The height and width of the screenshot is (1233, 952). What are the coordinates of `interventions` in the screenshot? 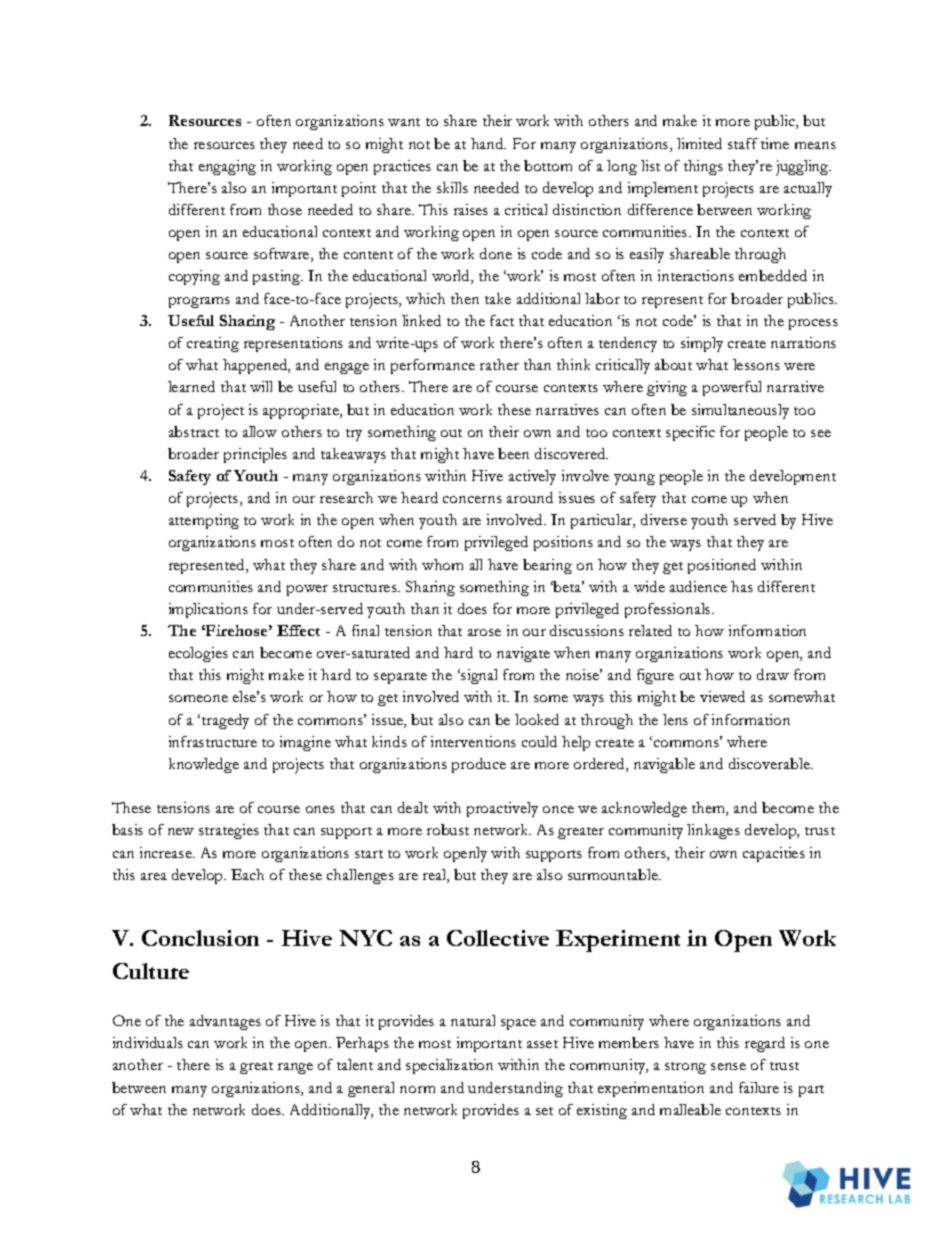 It's located at (473, 741).
